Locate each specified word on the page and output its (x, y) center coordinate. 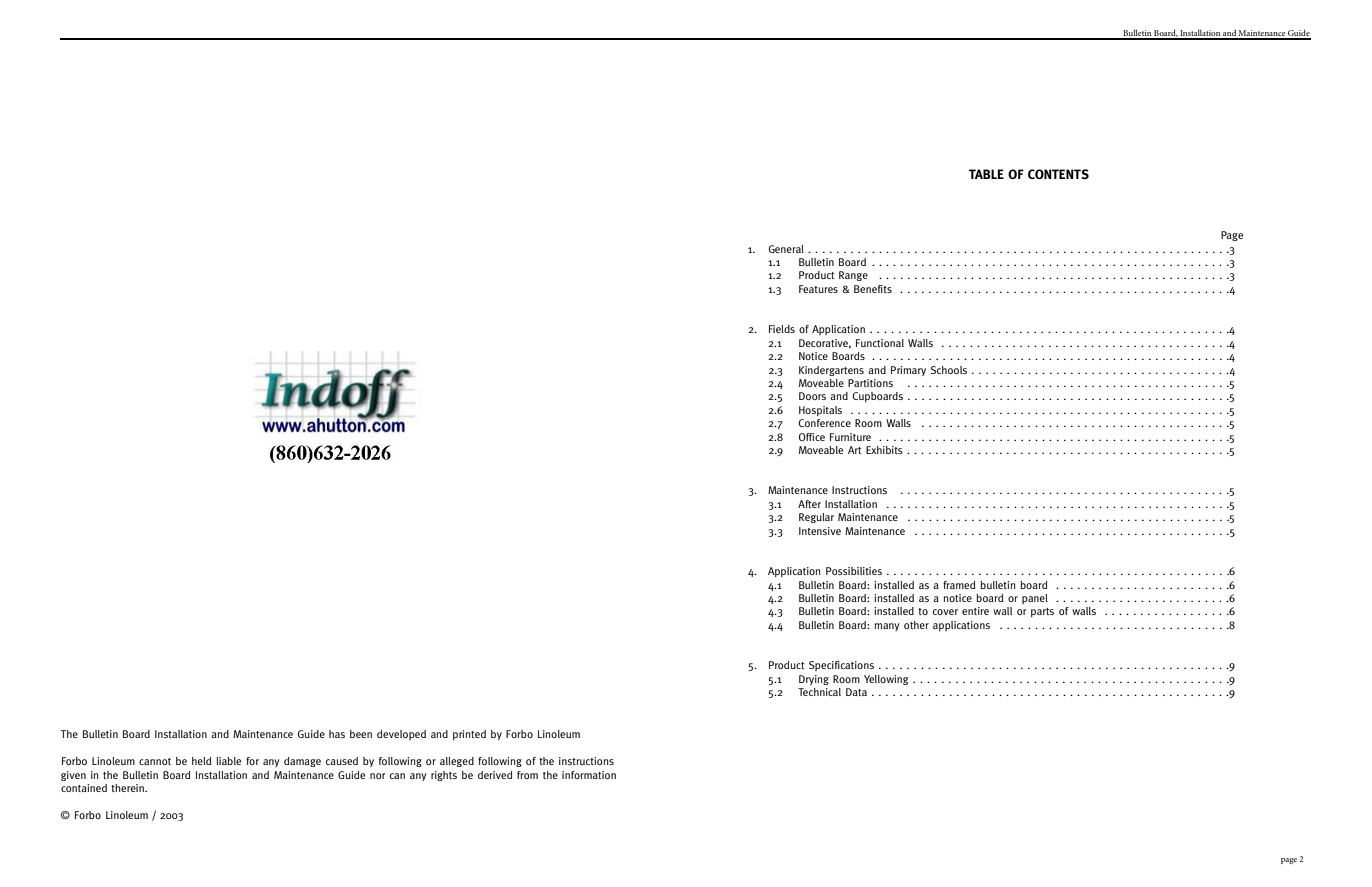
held (201, 761)
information (589, 775)
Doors (812, 396)
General (786, 249)
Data (856, 692)
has (337, 734)
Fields (782, 329)
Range (853, 276)
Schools (949, 370)
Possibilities (854, 571)
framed (959, 585)
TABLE (986, 174)
